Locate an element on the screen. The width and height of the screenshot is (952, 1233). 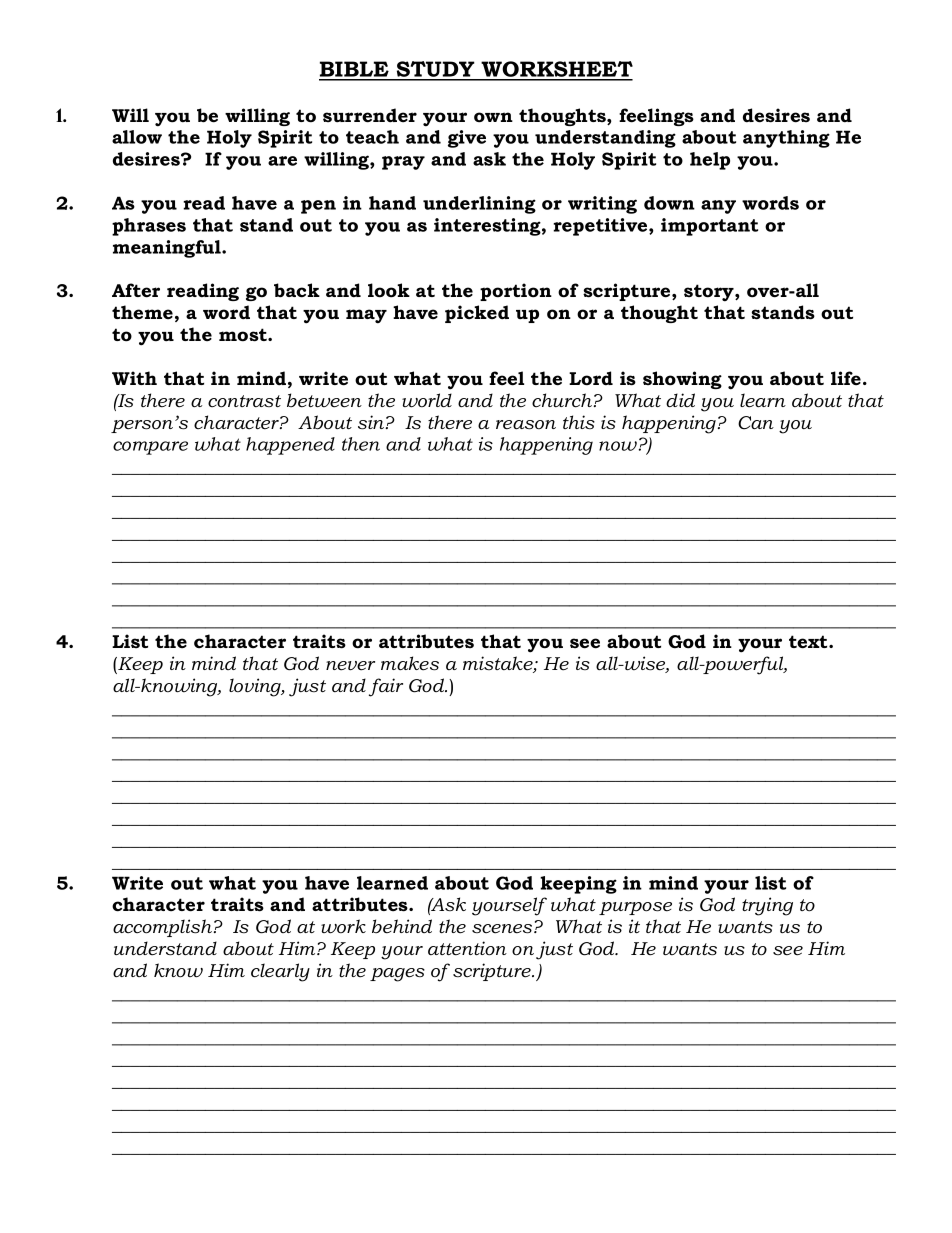
compare is located at coordinates (150, 448).
